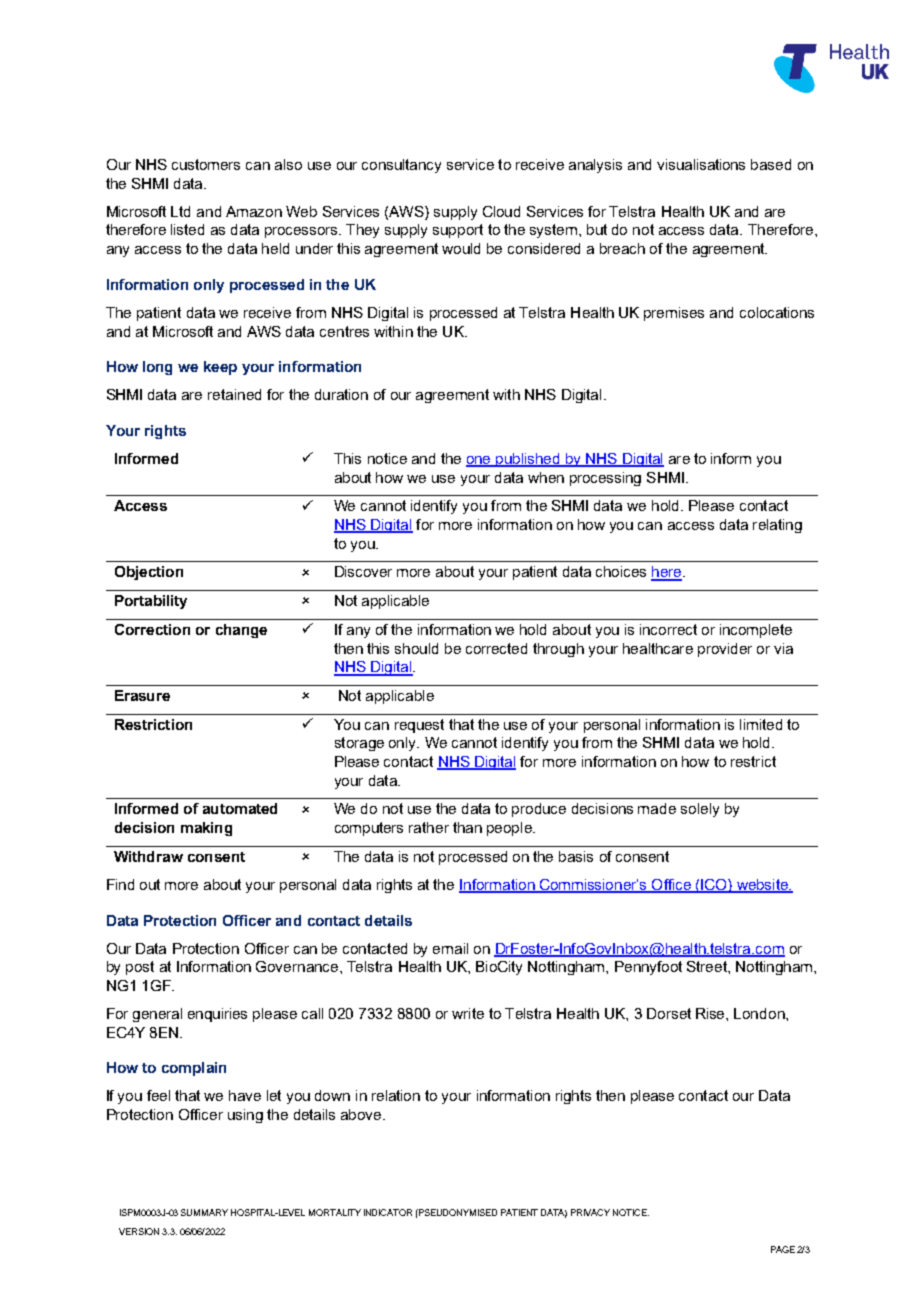  What do you see at coordinates (217, 1015) in the document?
I see `enquiries` at bounding box center [217, 1015].
